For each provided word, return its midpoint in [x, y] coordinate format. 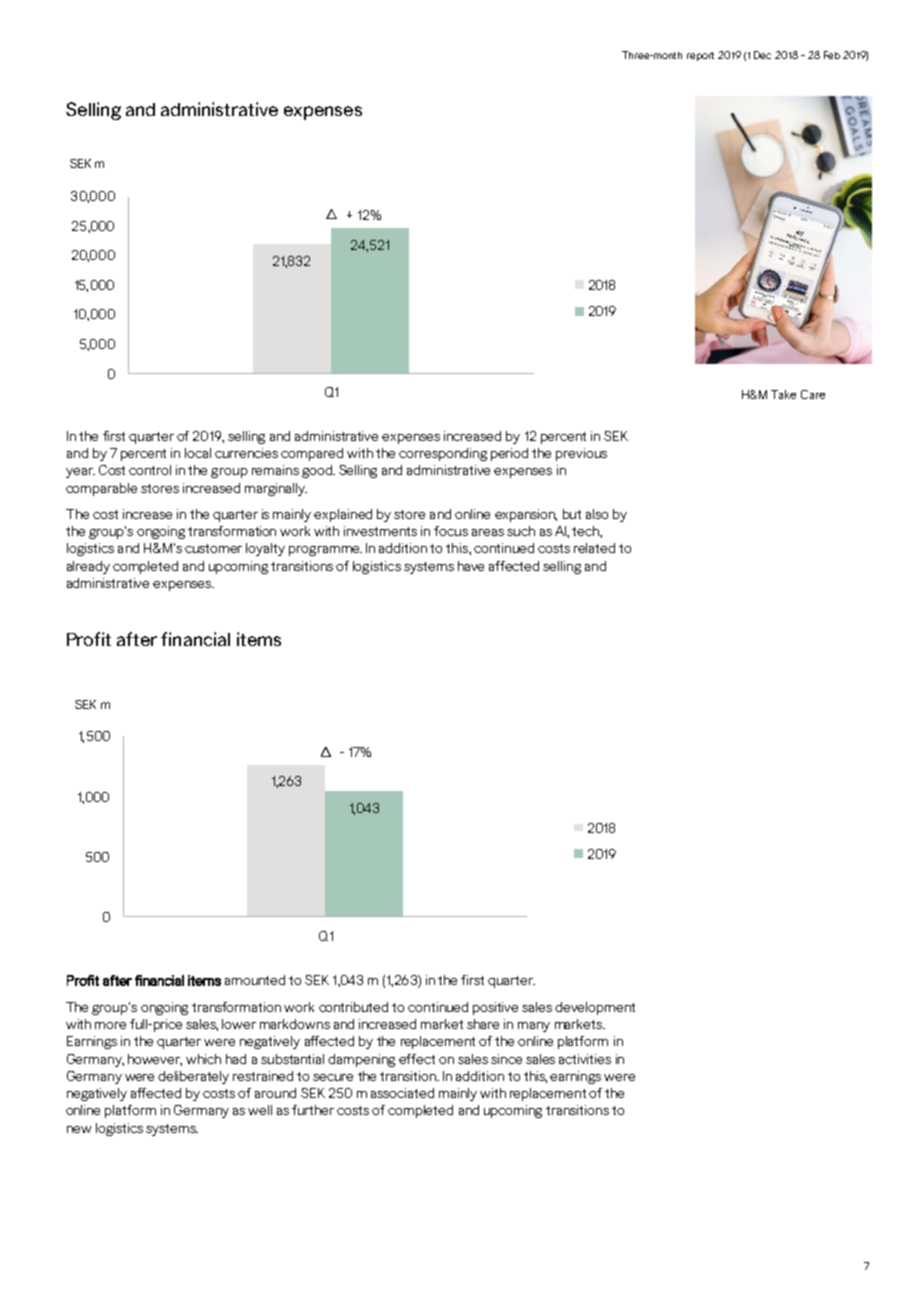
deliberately [193, 1077]
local [198, 453]
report [700, 56]
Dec [762, 55]
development [595, 1008]
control [150, 470]
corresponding [443, 454]
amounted [255, 980]
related [594, 548]
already [88, 567]
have [471, 566]
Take [783, 394]
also [597, 514]
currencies [246, 453]
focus [451, 531]
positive [495, 1008]
